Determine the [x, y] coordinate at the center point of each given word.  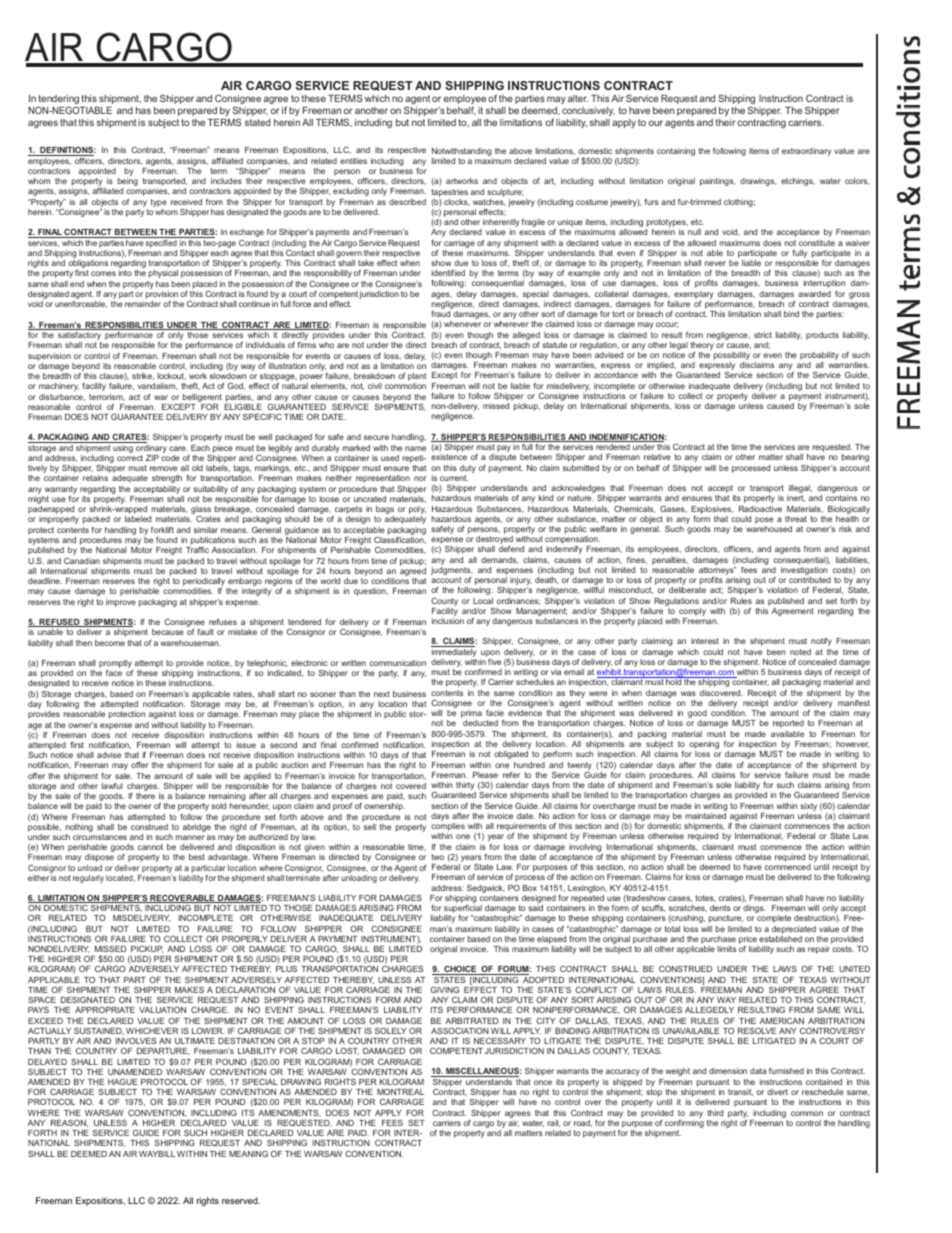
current [454, 478]
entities [353, 161]
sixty [808, 807]
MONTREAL [400, 1092]
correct [130, 458]
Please [485, 775]
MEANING [248, 1154]
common [807, 1113]
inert [796, 498]
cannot [150, 847]
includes [226, 181]
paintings [717, 182]
